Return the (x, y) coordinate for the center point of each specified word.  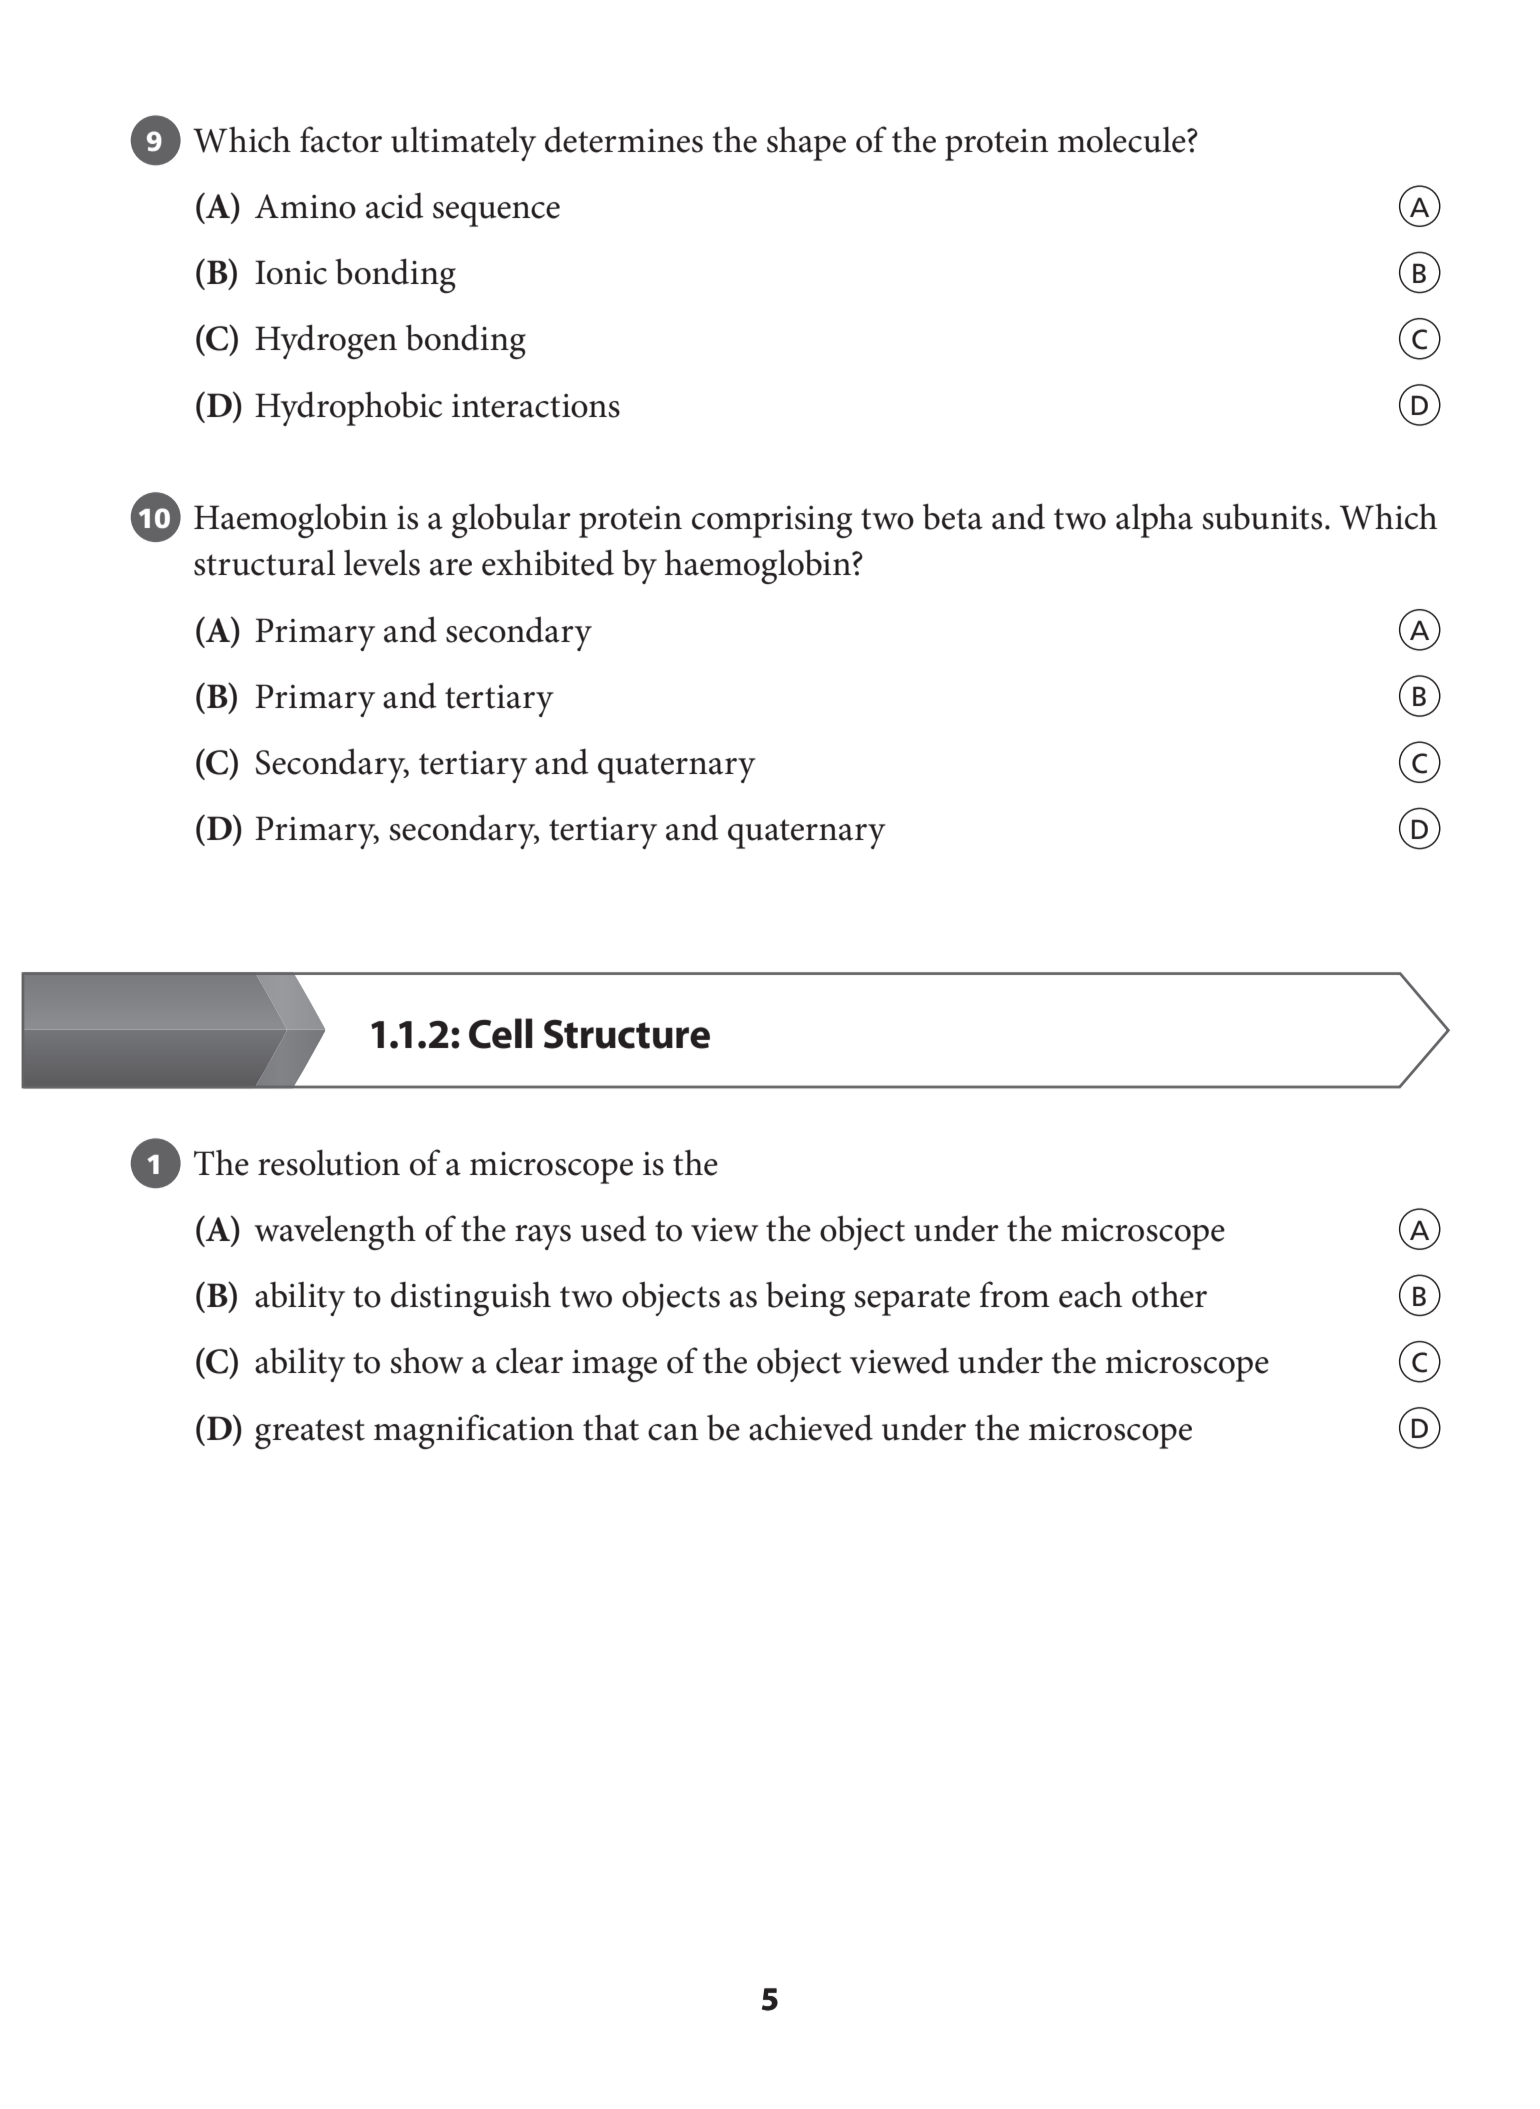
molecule (1123, 139)
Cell (501, 1033)
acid (395, 206)
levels (382, 562)
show (426, 1360)
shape (806, 143)
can (673, 1432)
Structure (627, 1034)
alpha (1154, 520)
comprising (772, 522)
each (1090, 1294)
